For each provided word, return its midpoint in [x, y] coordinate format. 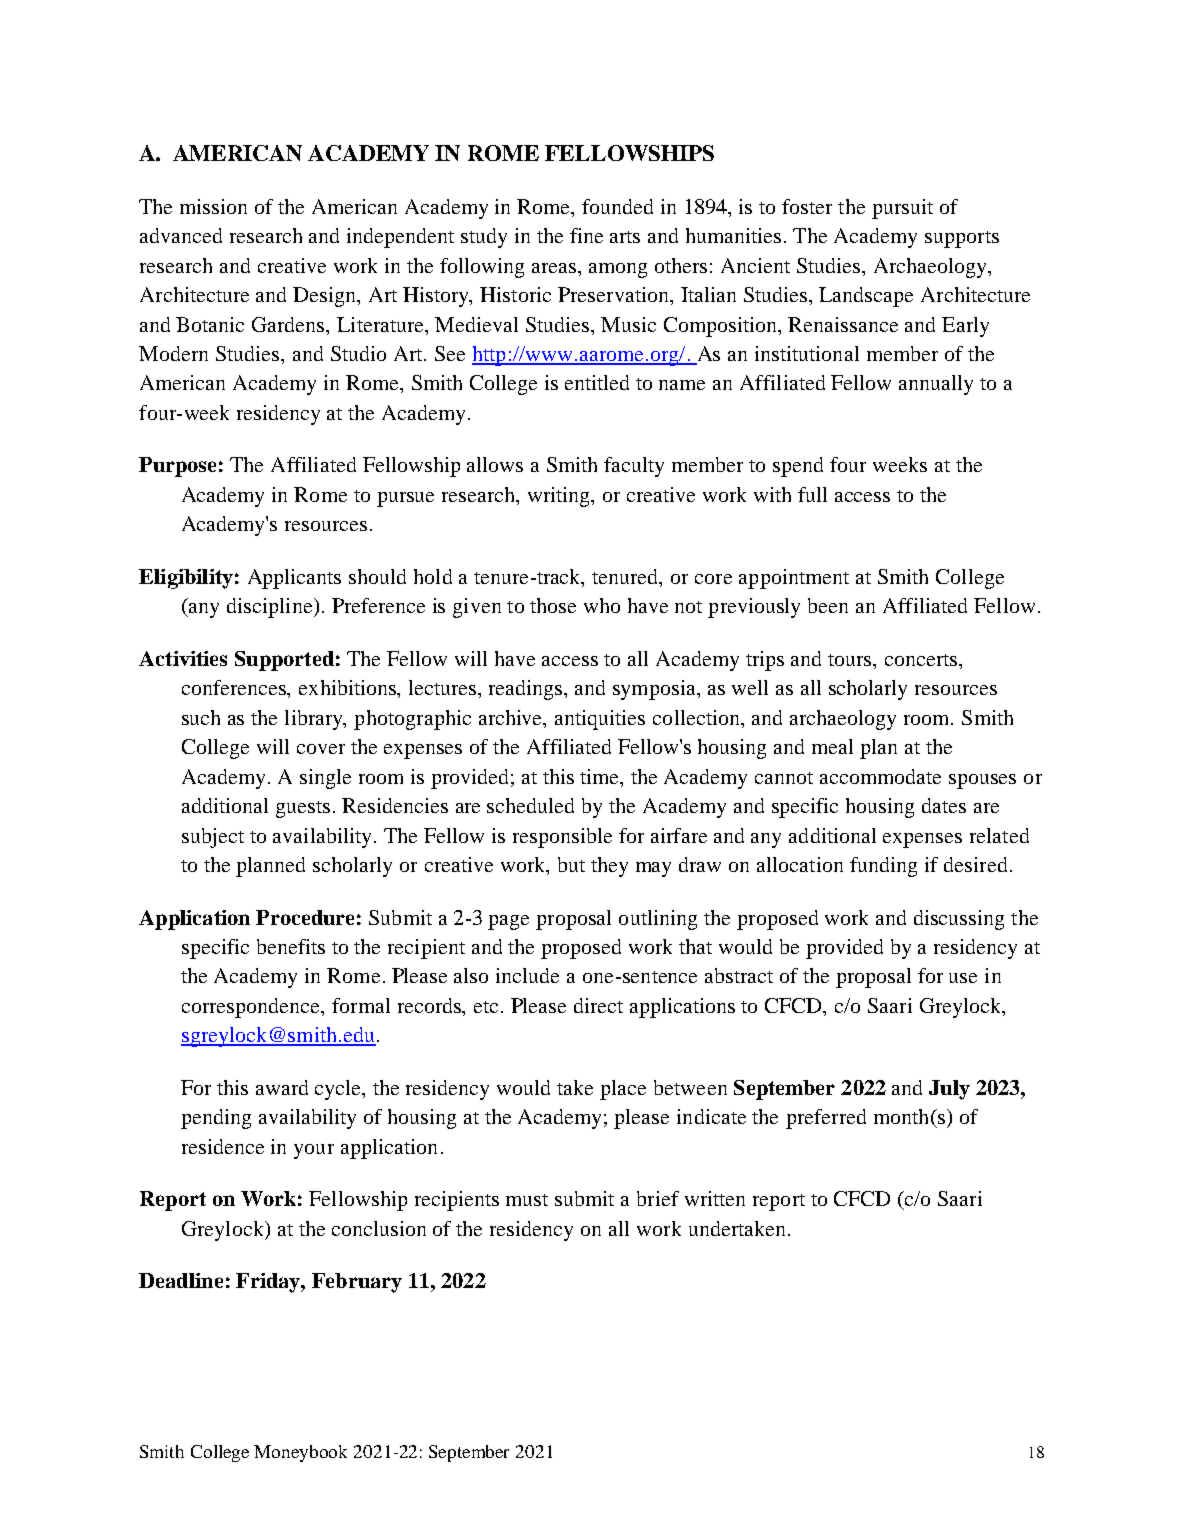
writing [560, 497]
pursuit [902, 209]
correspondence [252, 1008]
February [357, 1283]
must [527, 1200]
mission [213, 206]
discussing [959, 920]
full [812, 494]
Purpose [177, 467]
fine [586, 235]
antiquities [600, 720]
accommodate [880, 776]
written [715, 1198]
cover [321, 749]
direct [598, 1005]
